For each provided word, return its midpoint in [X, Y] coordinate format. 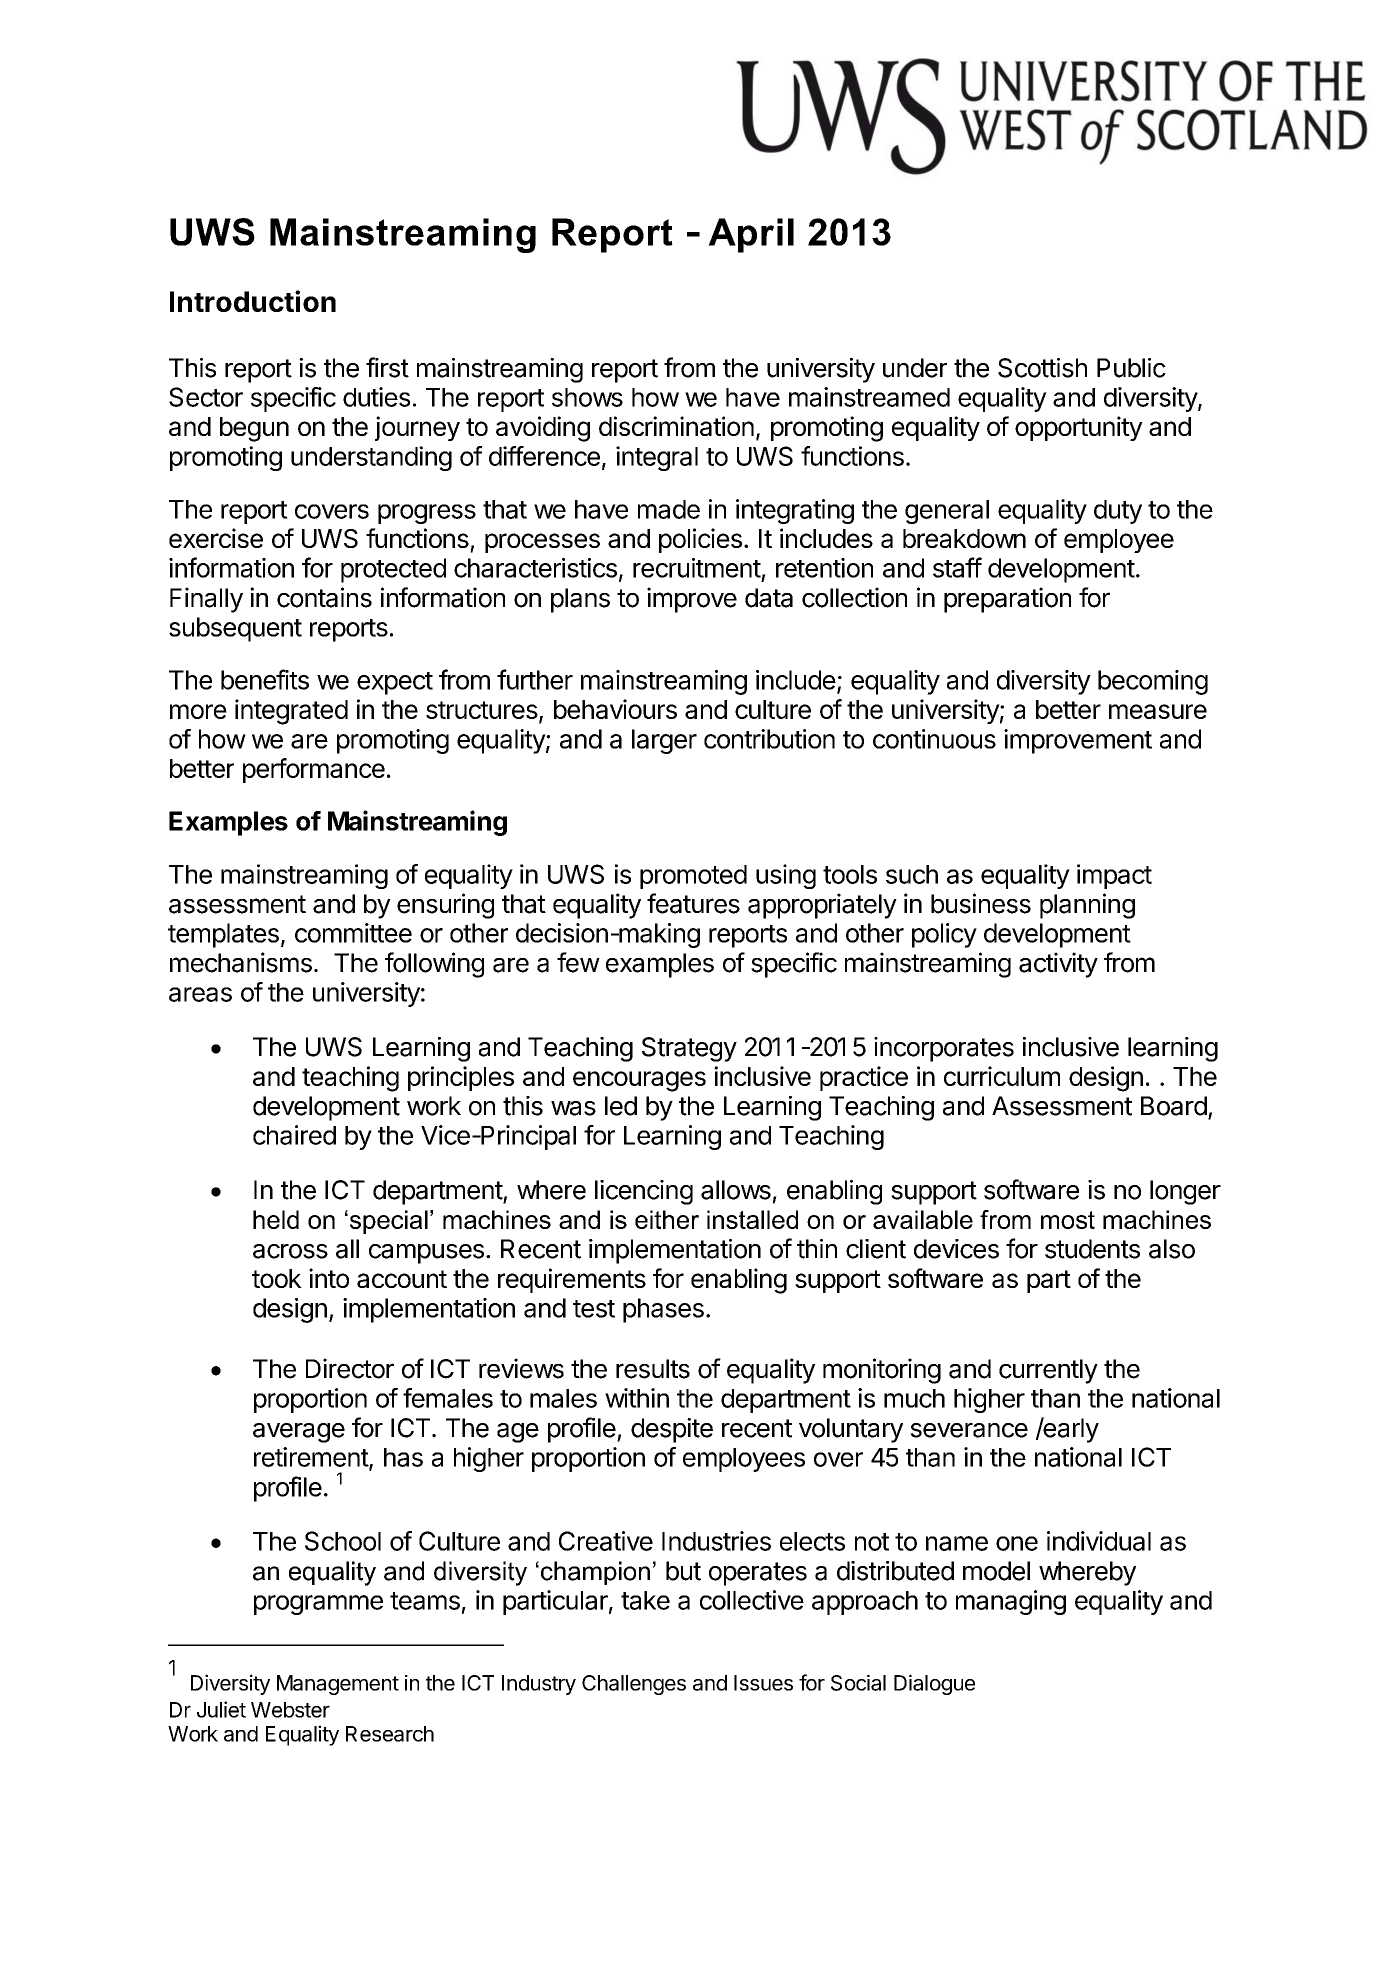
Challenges [634, 1685]
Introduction [253, 301]
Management [338, 1685]
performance [314, 770]
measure [1158, 711]
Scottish [1042, 368]
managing [1011, 1602]
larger [664, 741]
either [667, 1219]
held [276, 1219]
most [1068, 1220]
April [751, 235]
